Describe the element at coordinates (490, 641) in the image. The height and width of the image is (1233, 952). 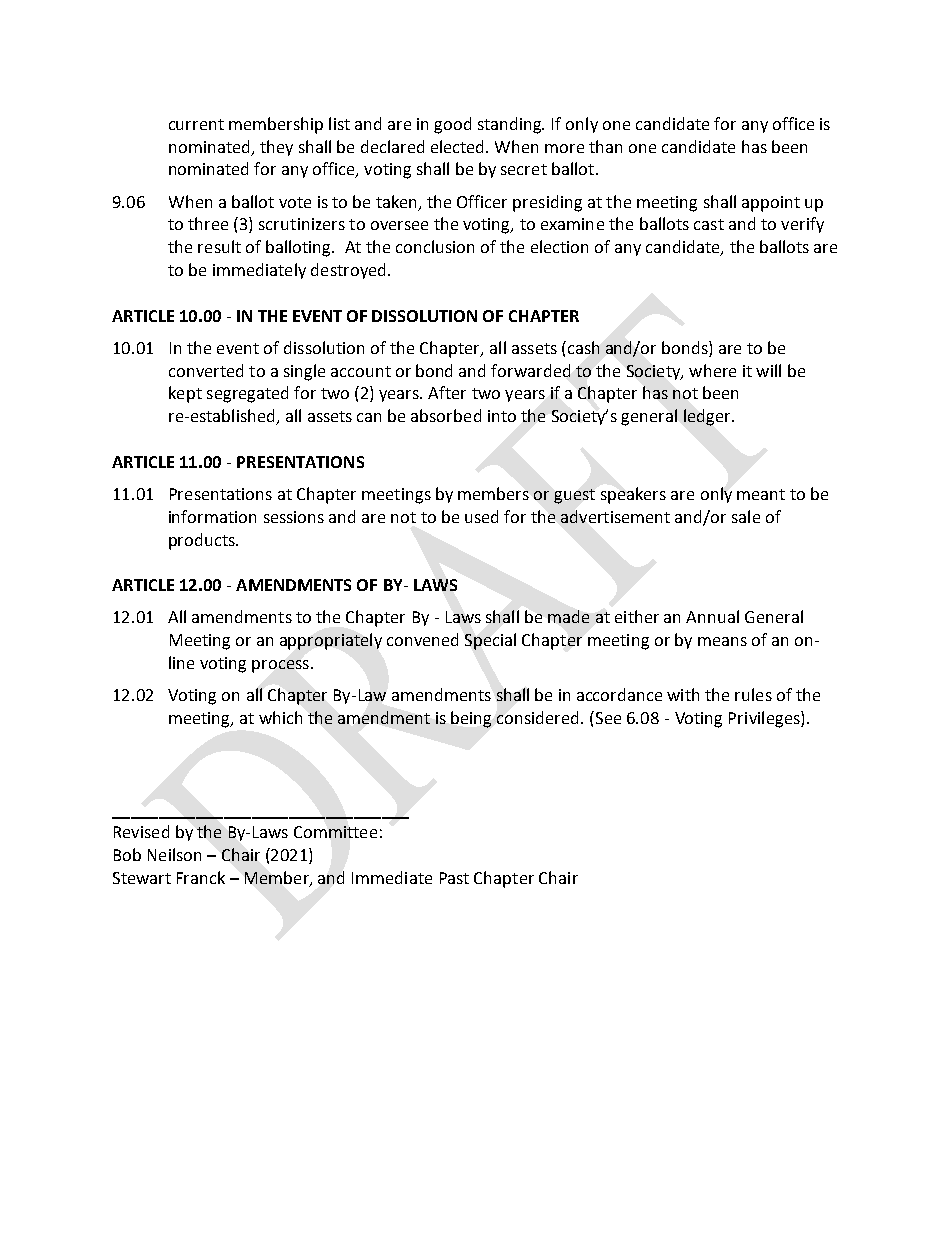
I see `Special` at that location.
